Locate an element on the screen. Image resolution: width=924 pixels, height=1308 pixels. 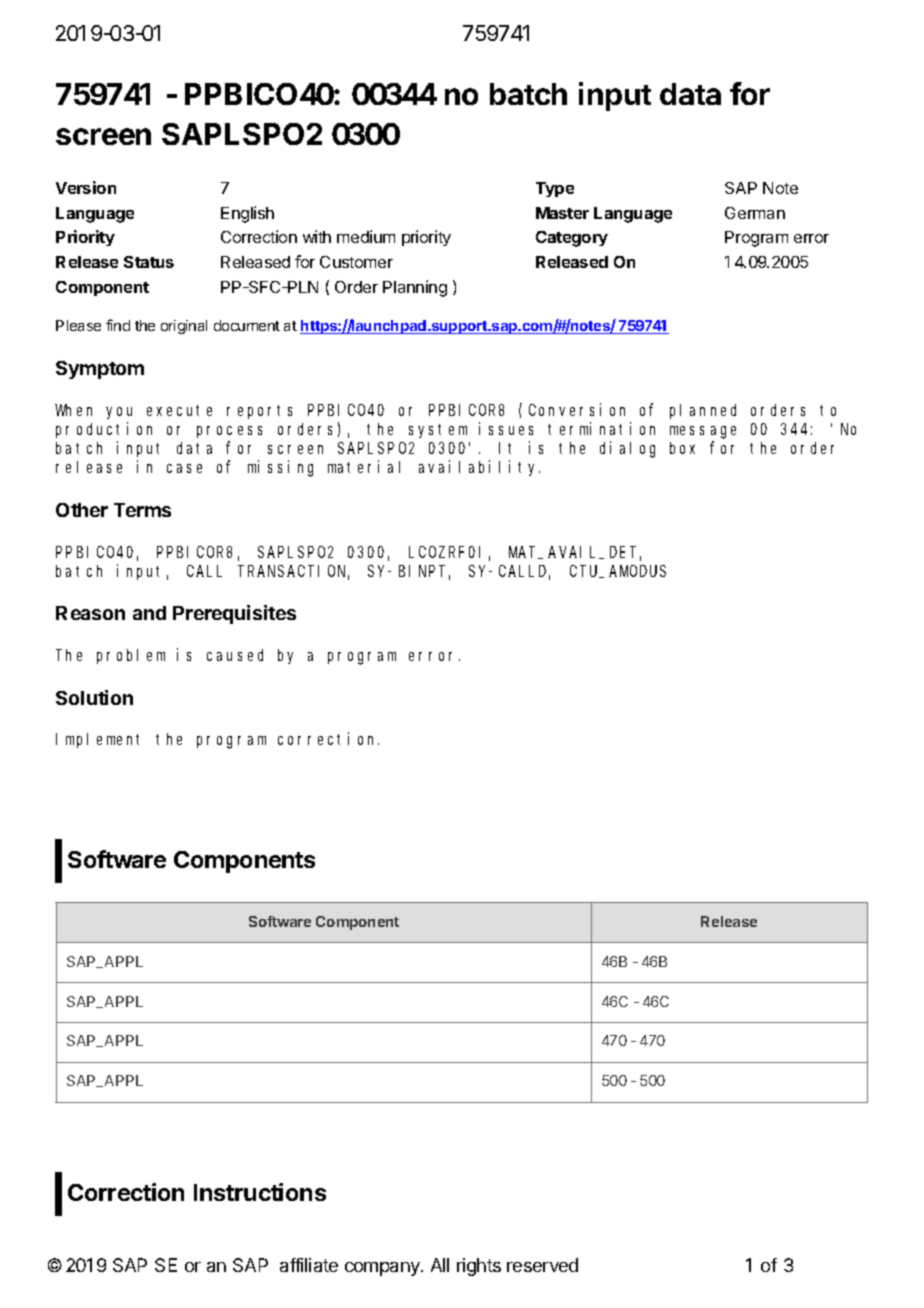
German is located at coordinates (755, 213).
